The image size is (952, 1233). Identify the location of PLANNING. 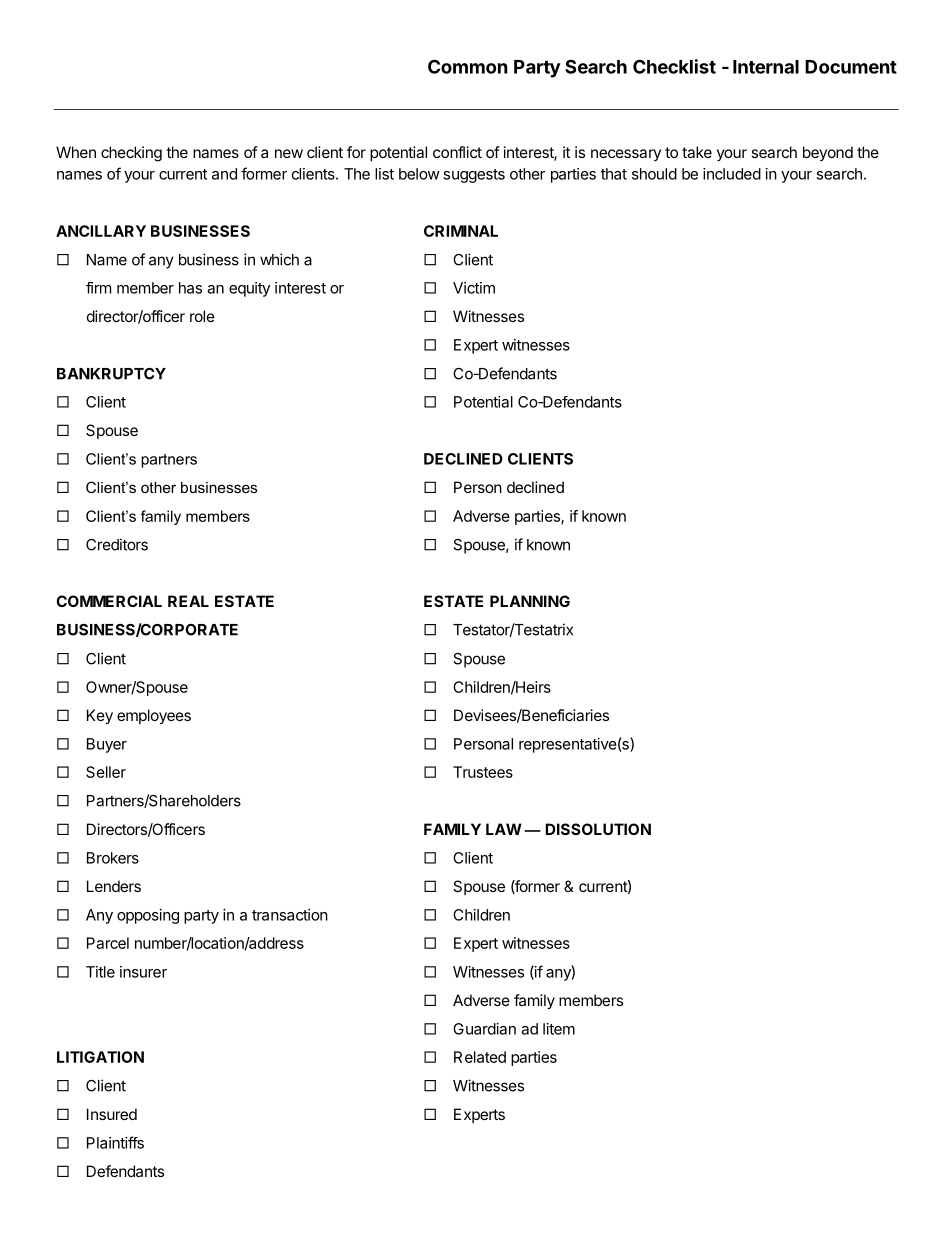
(530, 601).
